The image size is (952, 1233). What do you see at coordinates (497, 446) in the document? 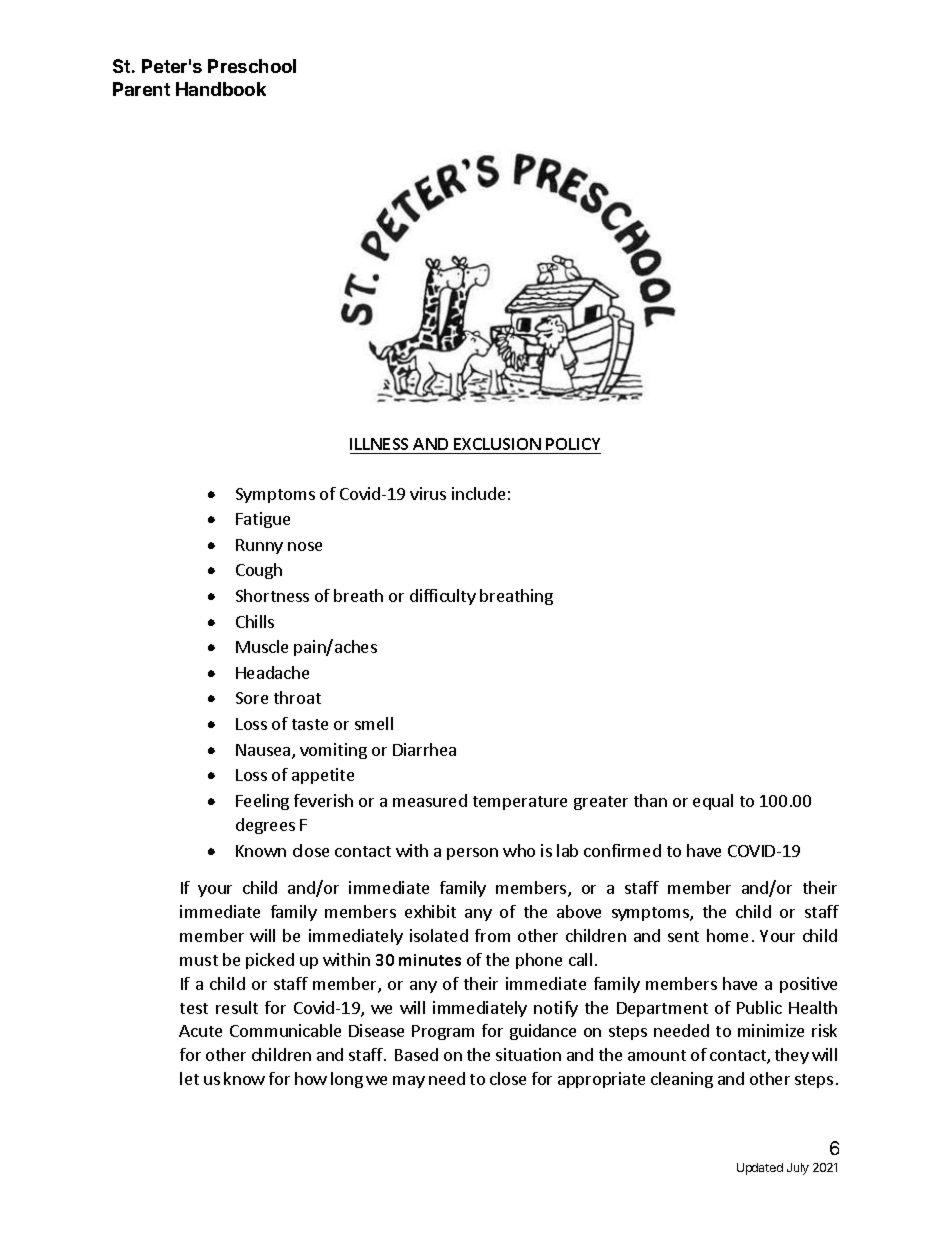
I see `EXCLUSION` at bounding box center [497, 446].
